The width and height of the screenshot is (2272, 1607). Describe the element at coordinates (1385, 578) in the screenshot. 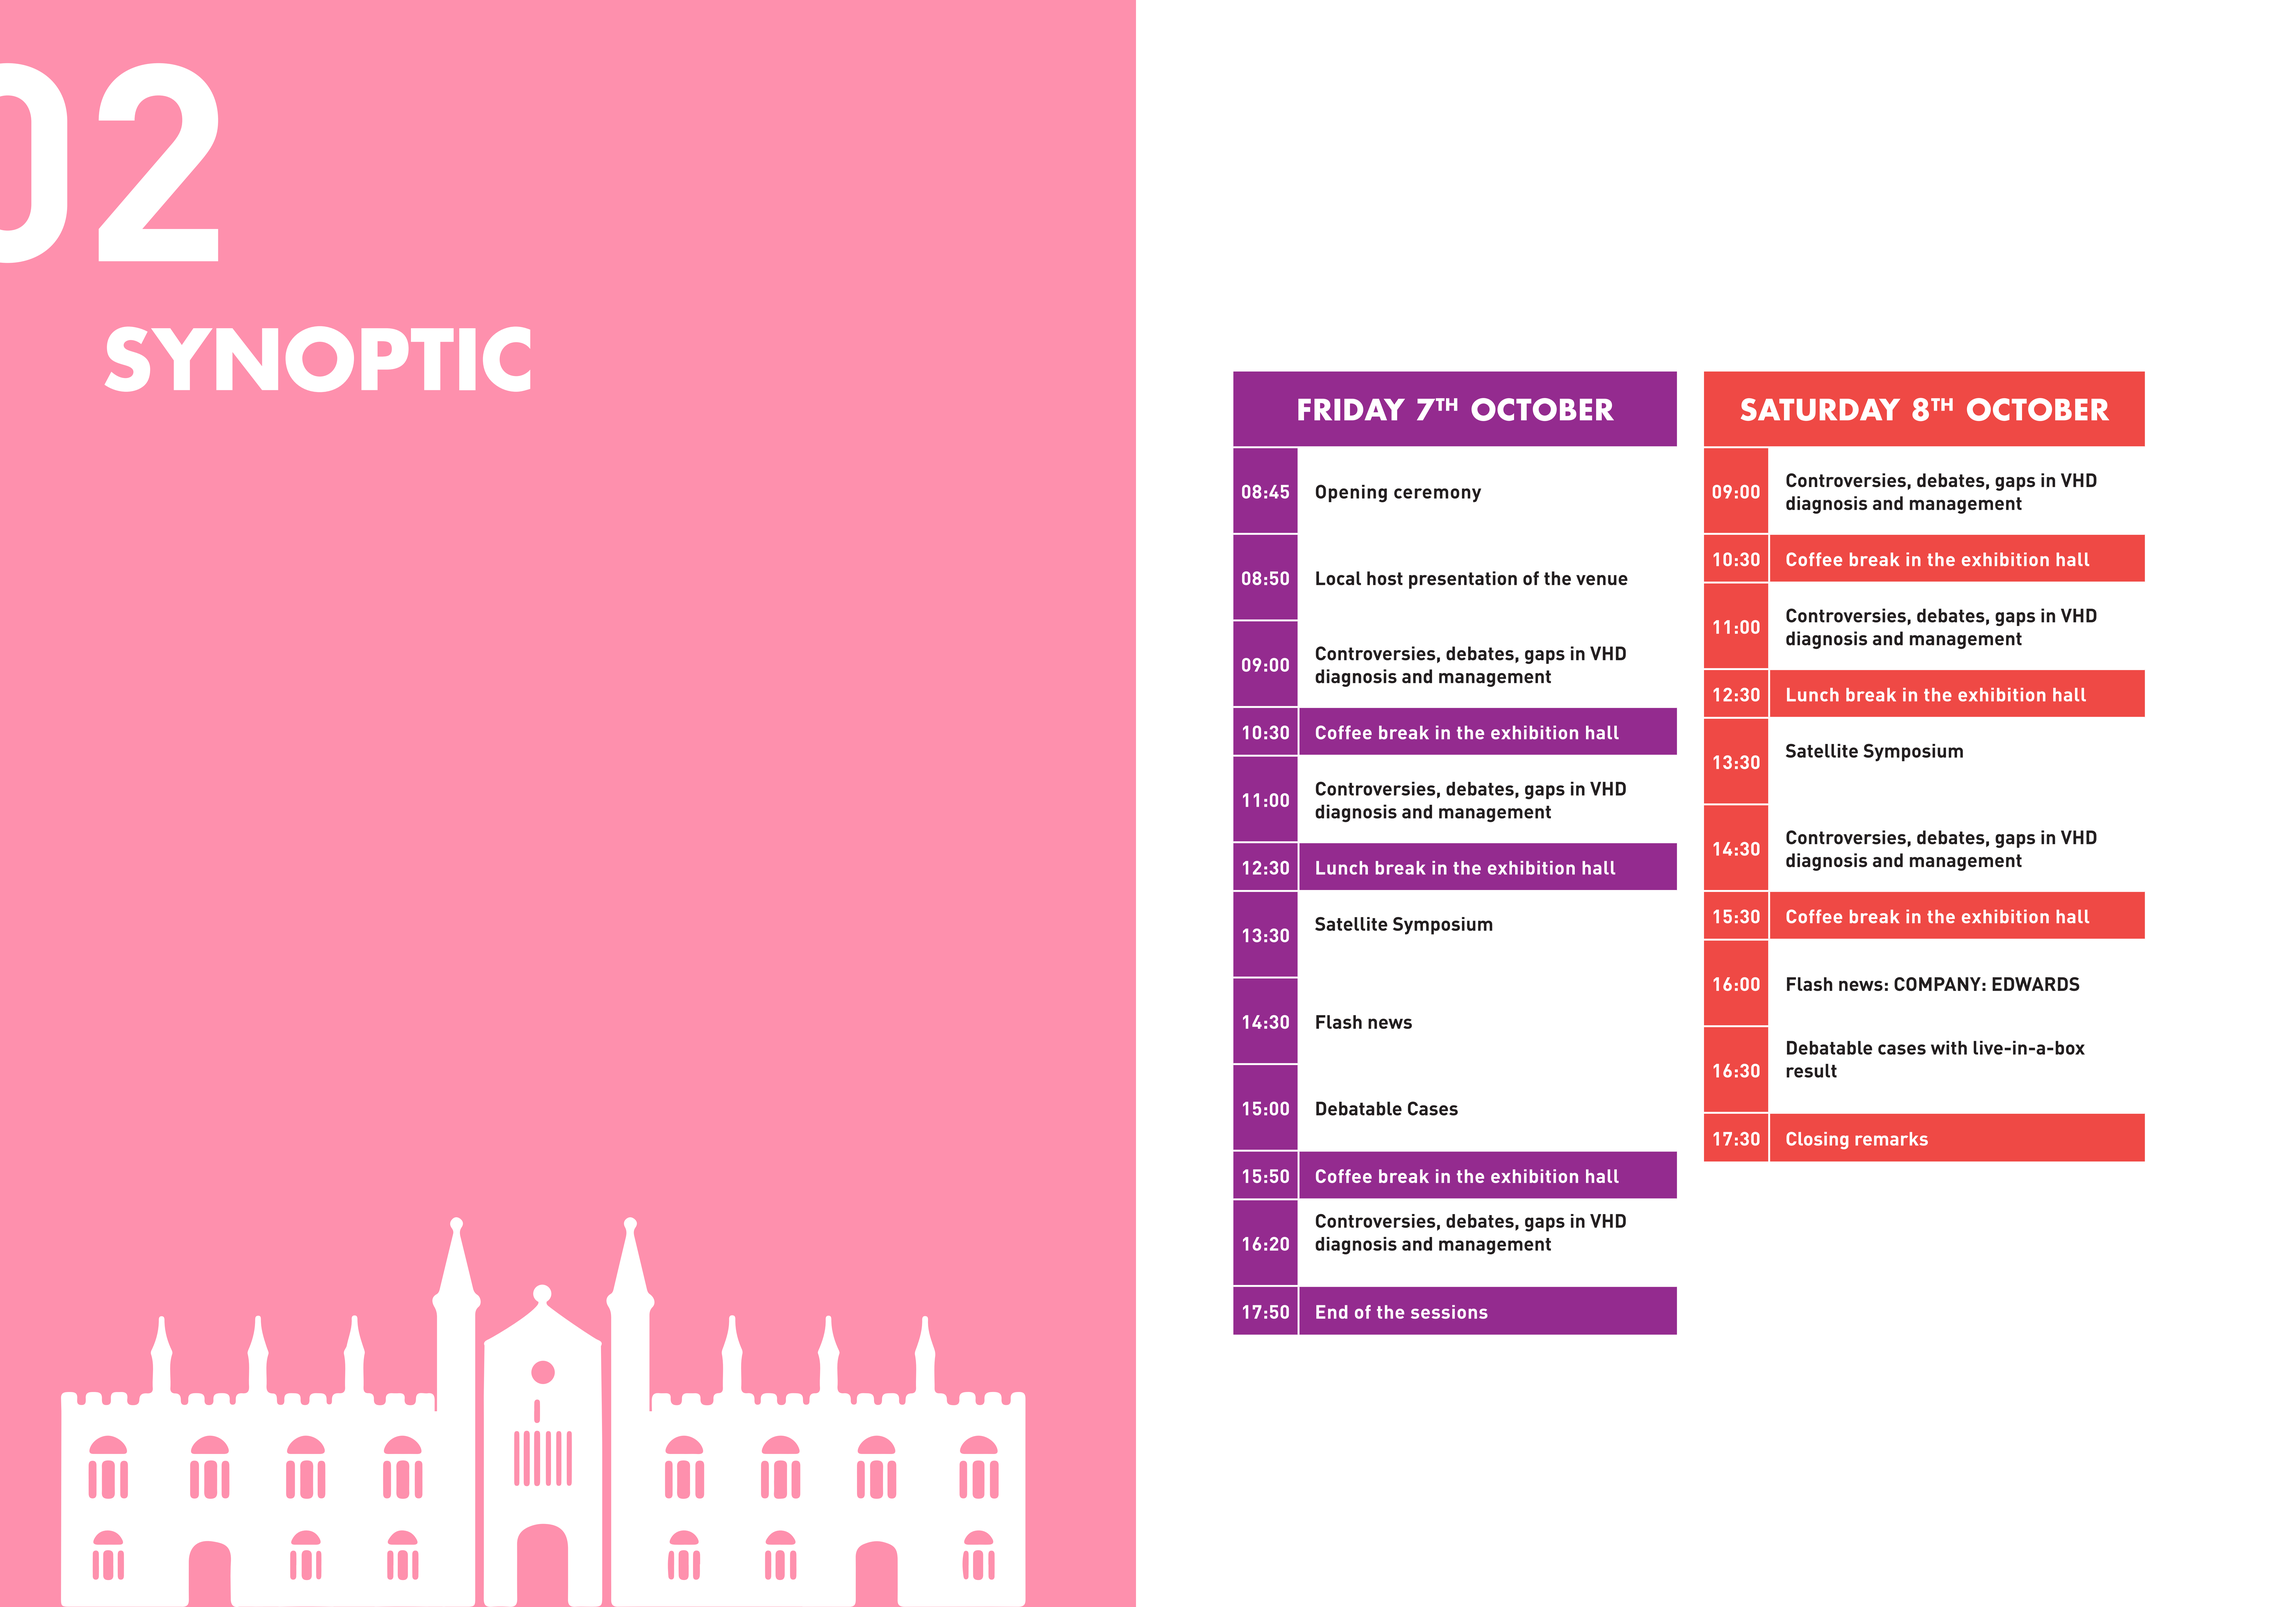

I see `host` at that location.
